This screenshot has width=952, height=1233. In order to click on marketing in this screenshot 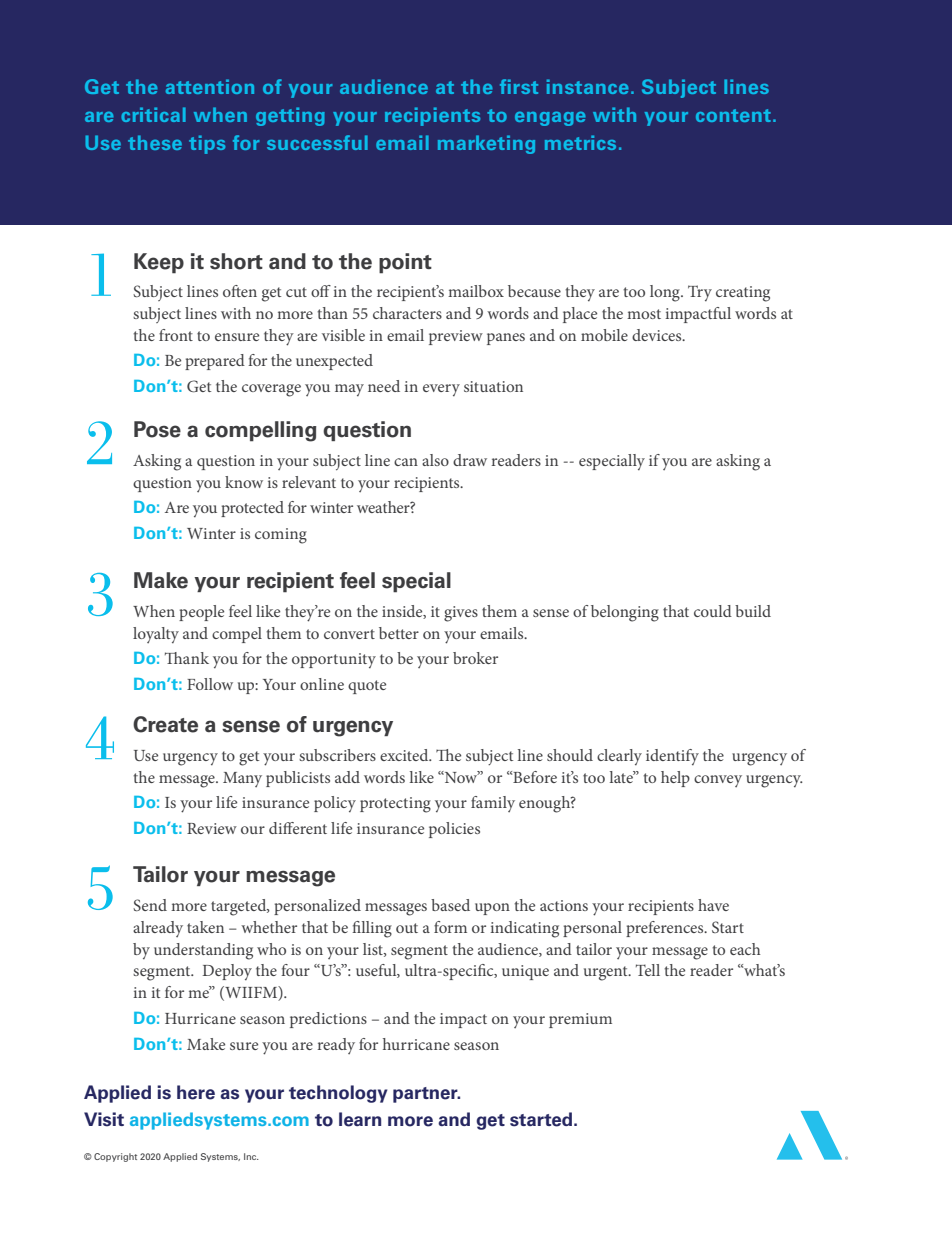, I will do `click(486, 144)`.
